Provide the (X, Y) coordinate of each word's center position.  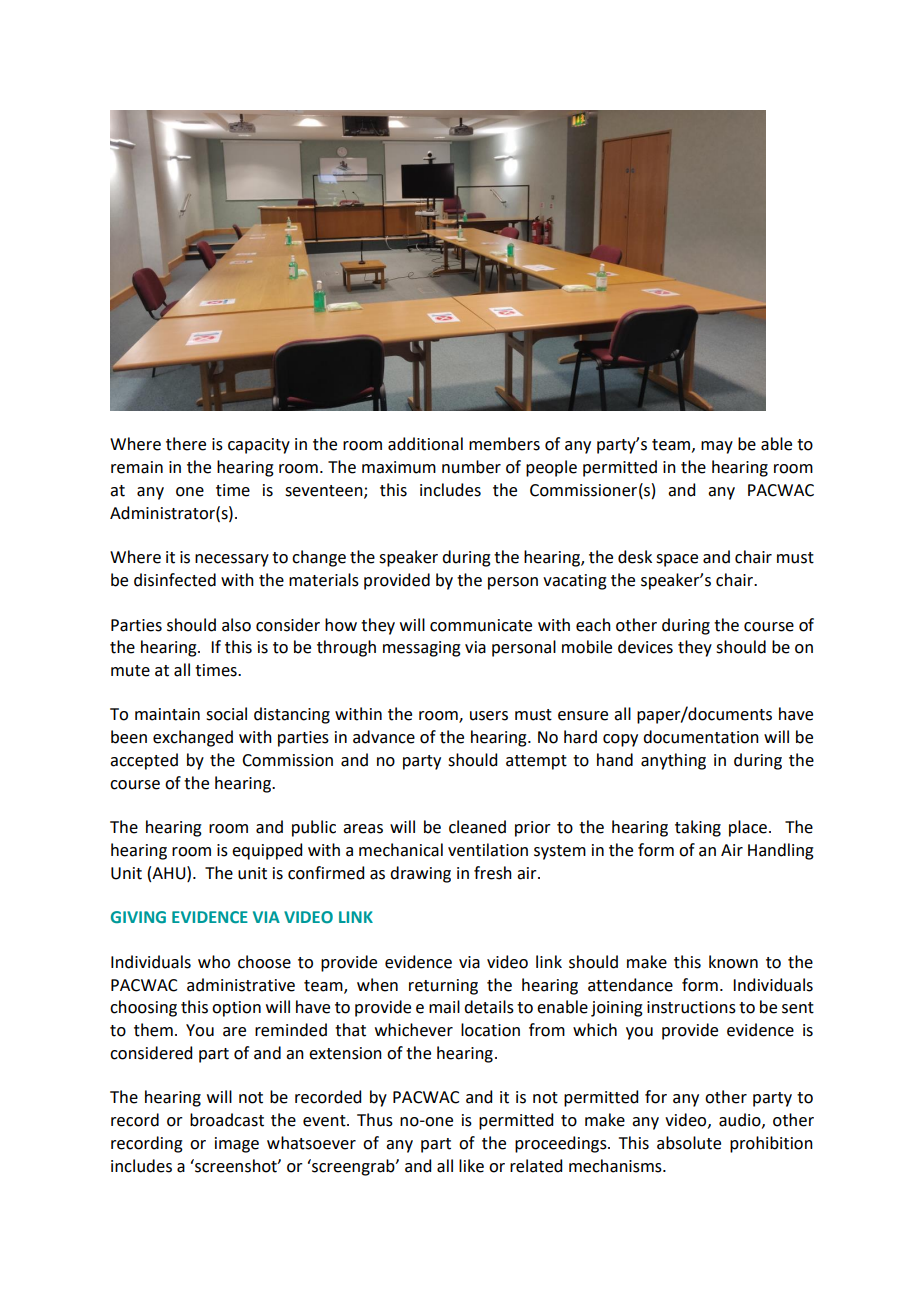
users (489, 716)
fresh (493, 873)
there (186, 444)
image (237, 1145)
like (471, 1166)
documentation (701, 737)
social (226, 714)
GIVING (138, 917)
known (733, 962)
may (717, 447)
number (471, 467)
